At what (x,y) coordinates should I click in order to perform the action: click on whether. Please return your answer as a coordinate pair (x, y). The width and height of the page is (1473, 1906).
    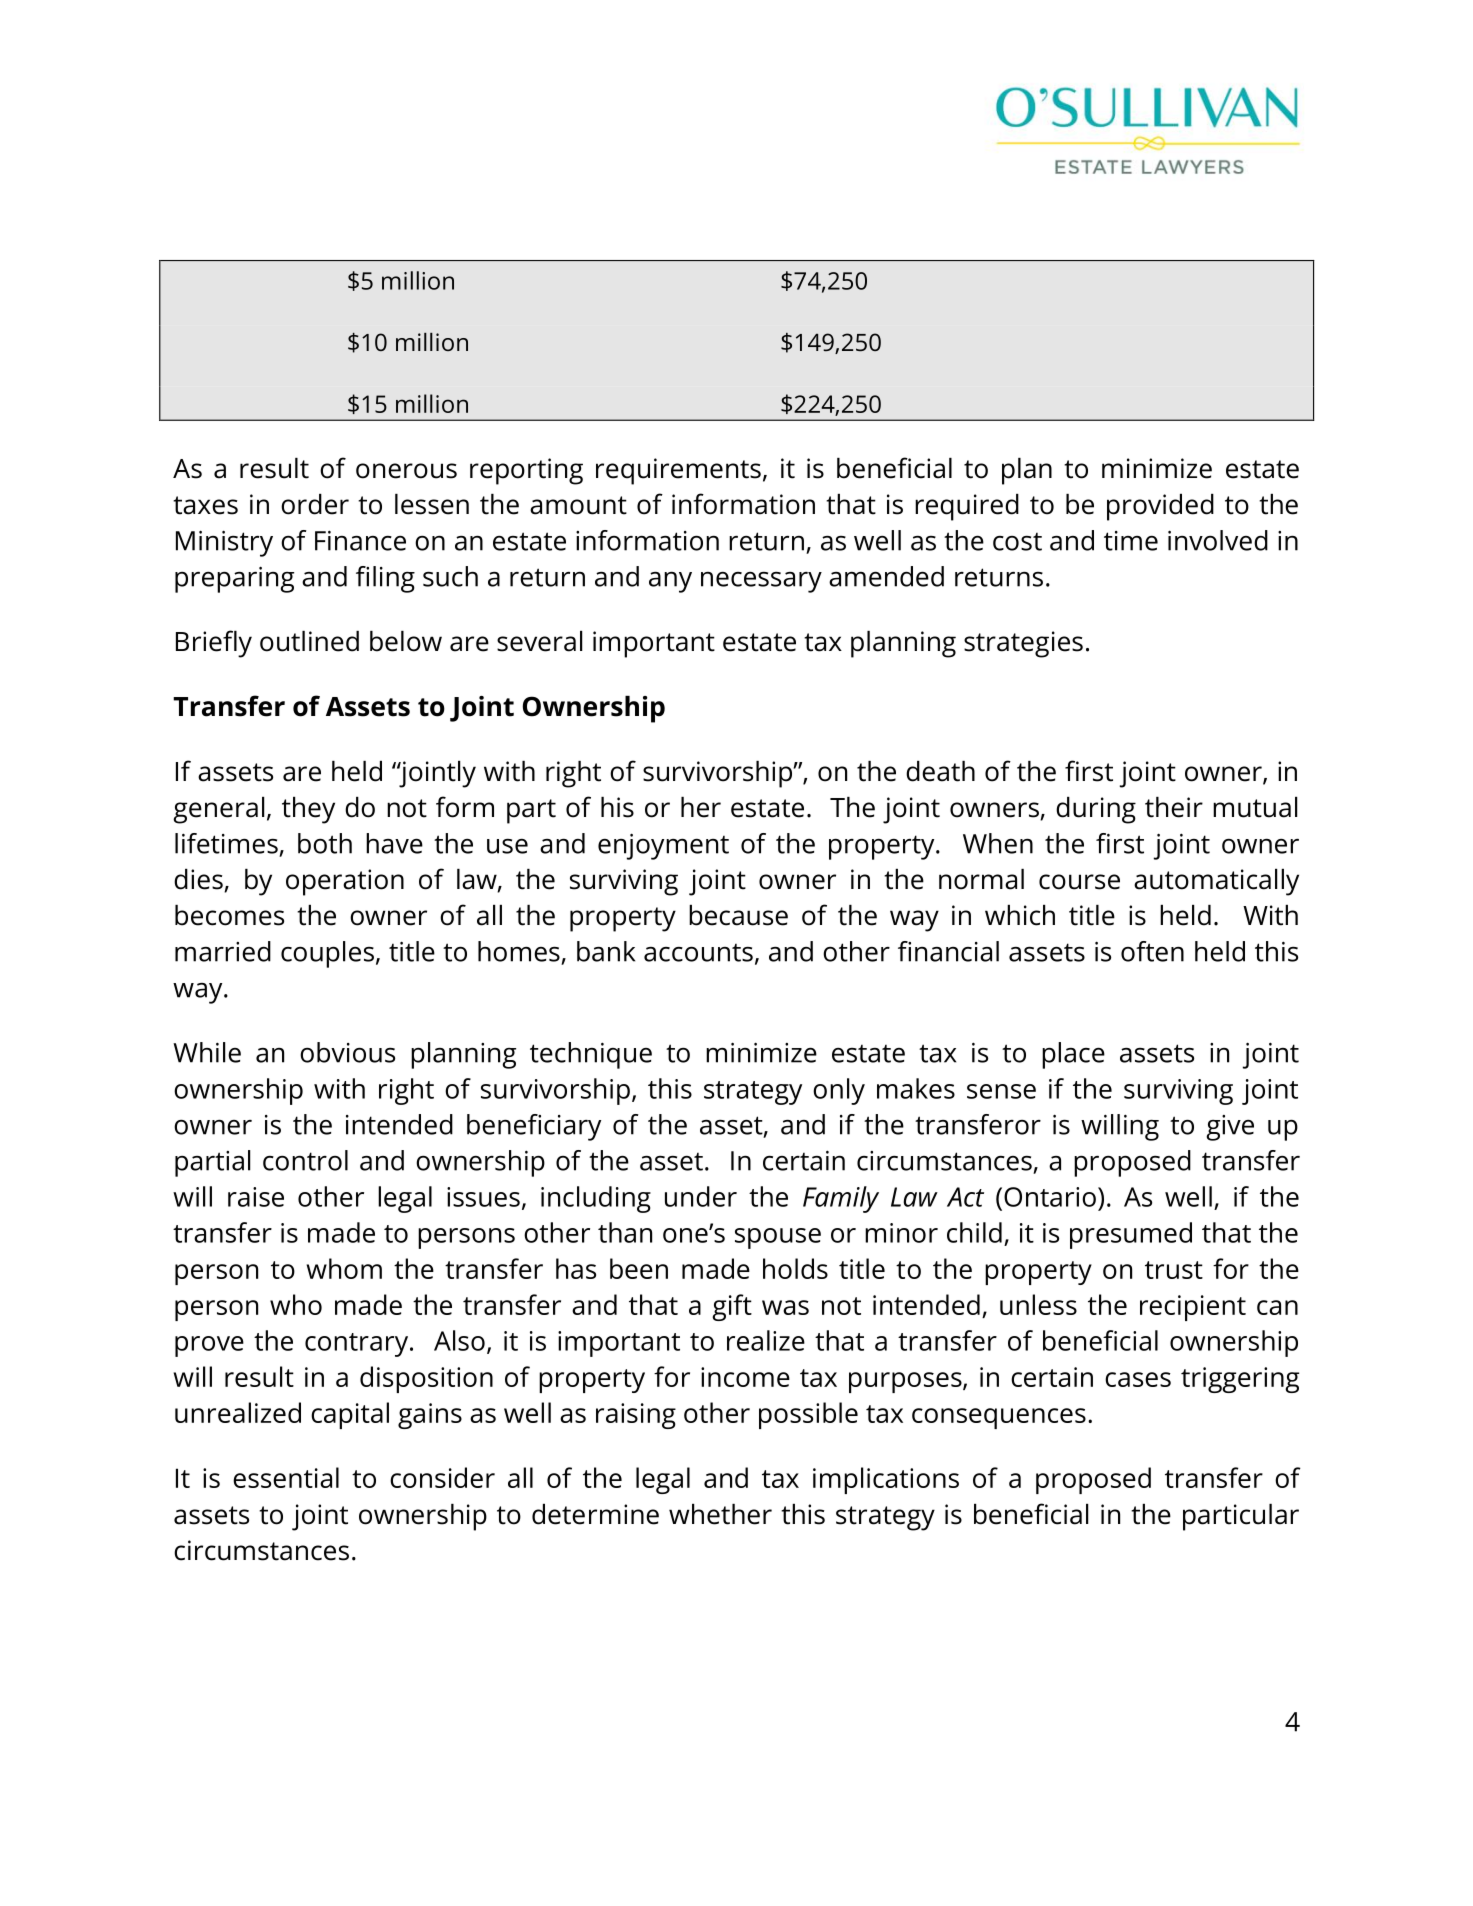
    Looking at the image, I should click on (720, 1514).
